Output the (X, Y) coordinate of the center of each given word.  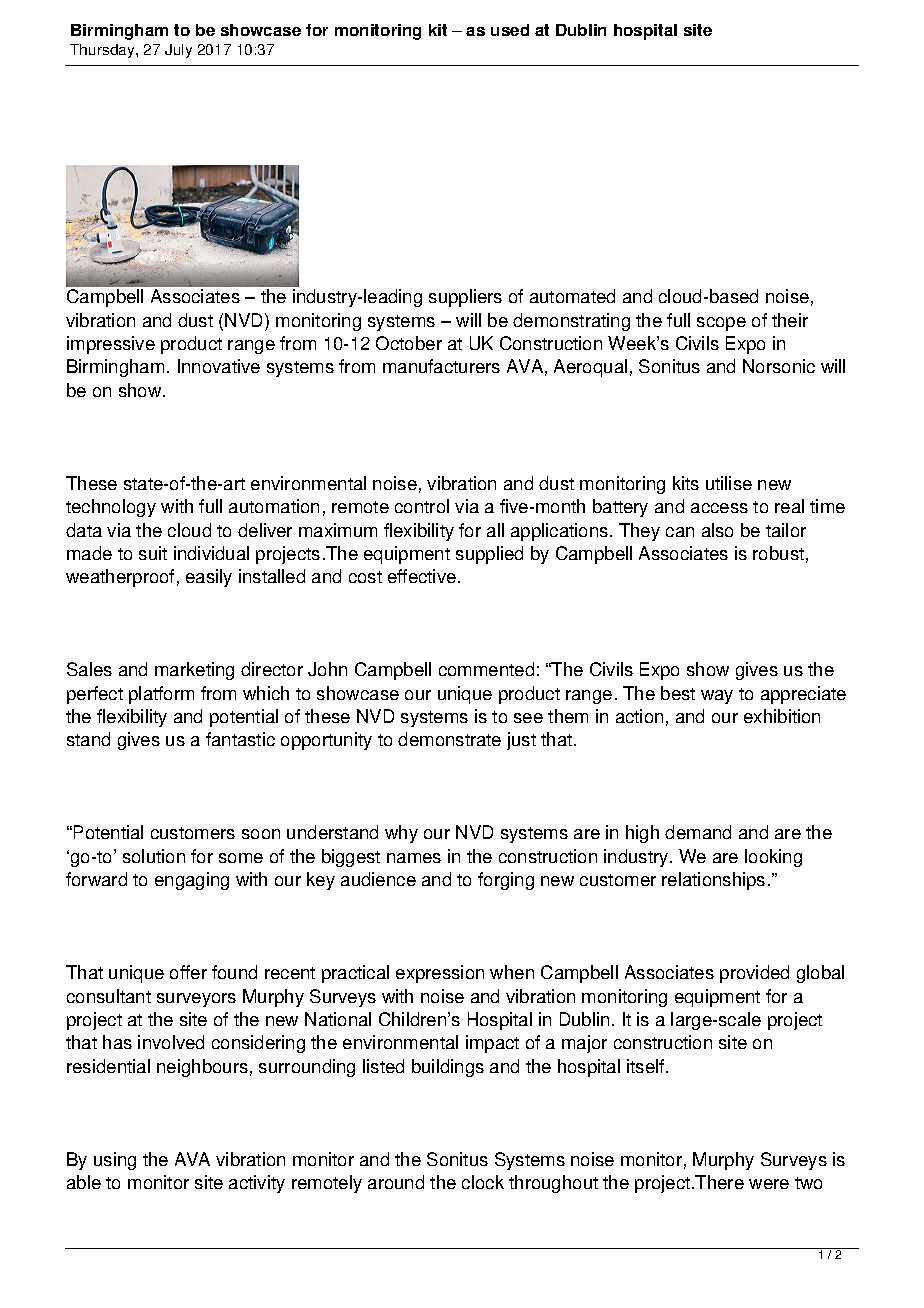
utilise (729, 483)
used (510, 30)
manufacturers (441, 366)
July (178, 51)
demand (698, 832)
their (790, 320)
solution (154, 856)
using (115, 1161)
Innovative (219, 366)
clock (483, 1182)
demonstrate (449, 739)
